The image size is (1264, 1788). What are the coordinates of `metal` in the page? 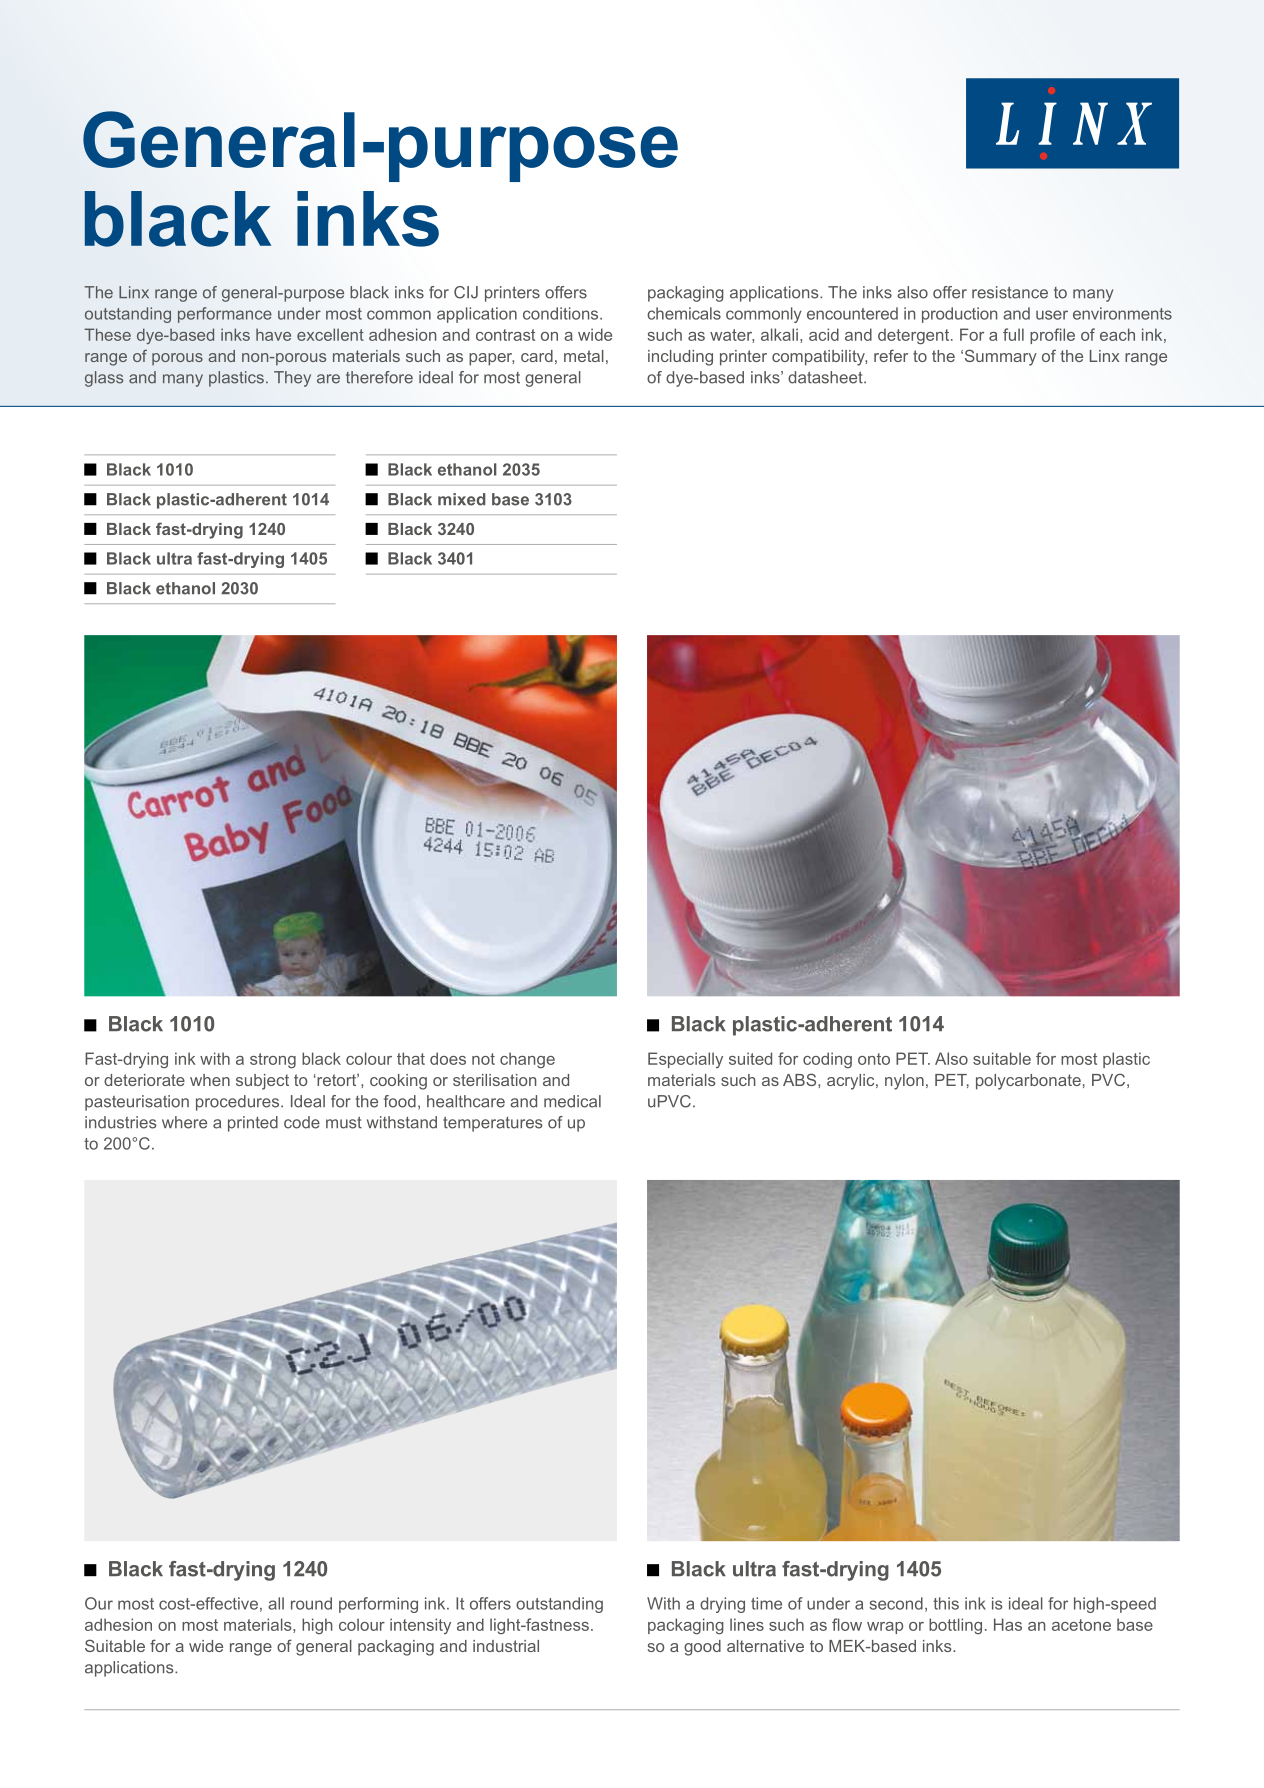 It's located at (584, 356).
